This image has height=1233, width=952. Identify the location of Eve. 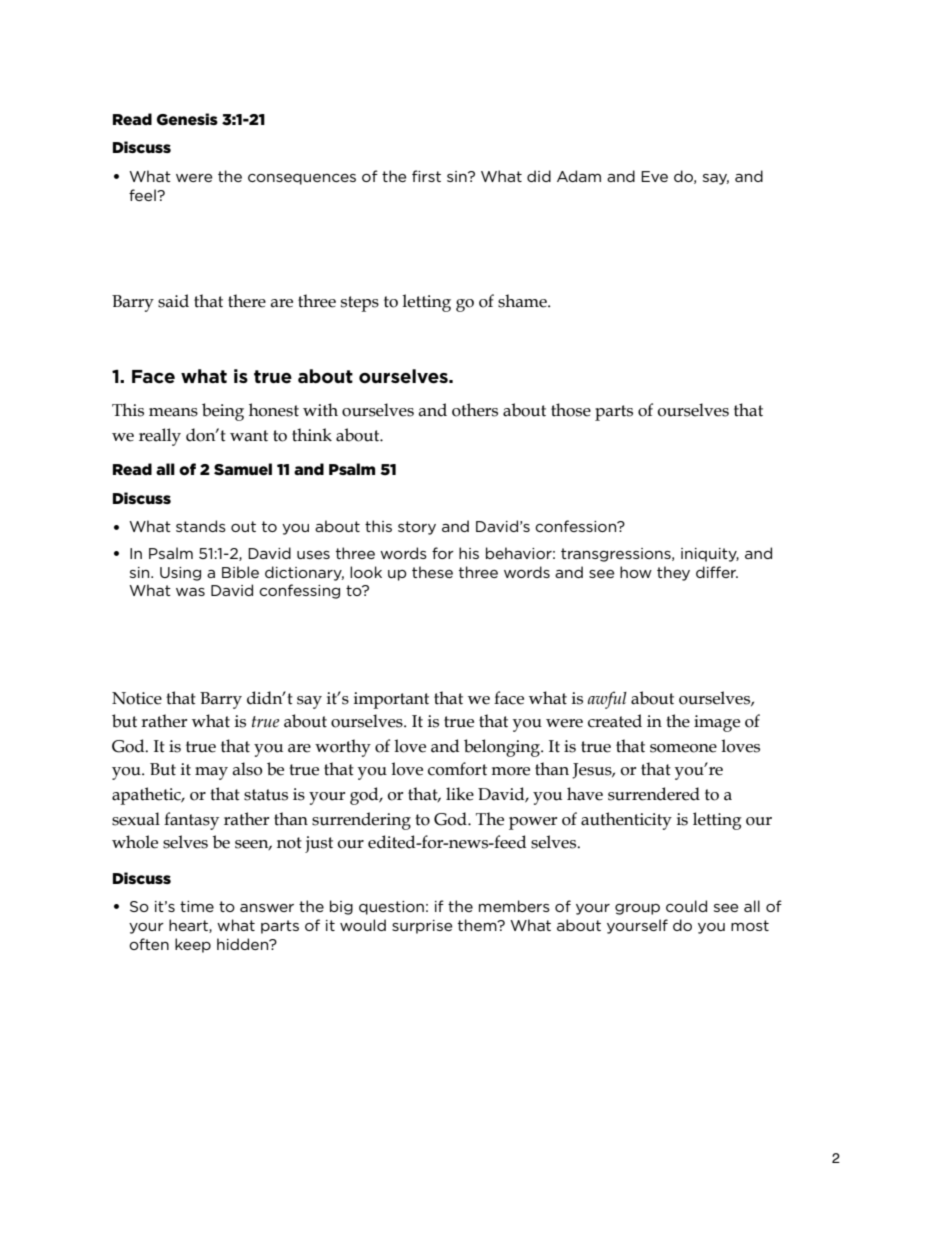
(654, 176).
